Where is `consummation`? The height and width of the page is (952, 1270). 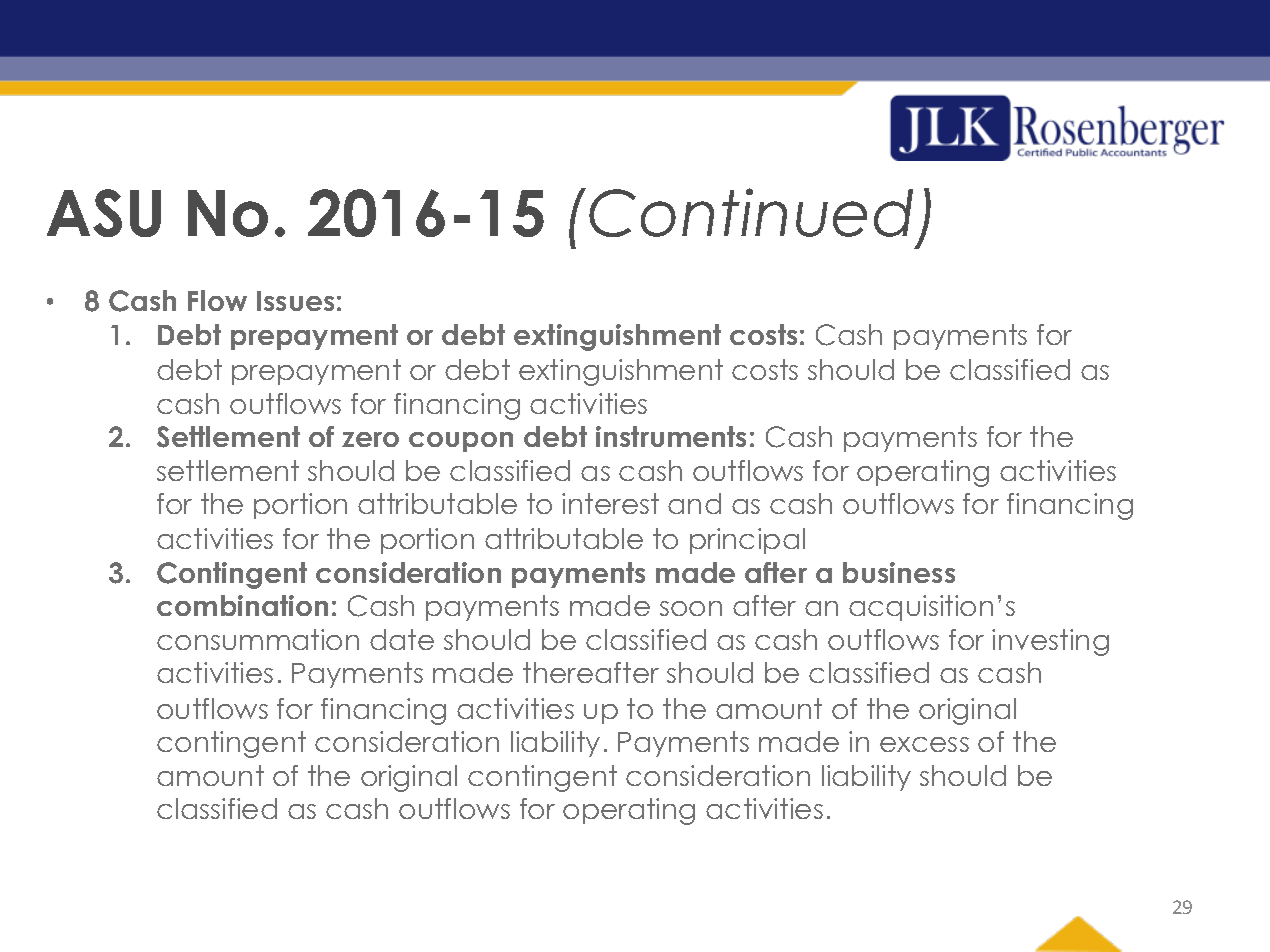 consummation is located at coordinates (258, 639).
